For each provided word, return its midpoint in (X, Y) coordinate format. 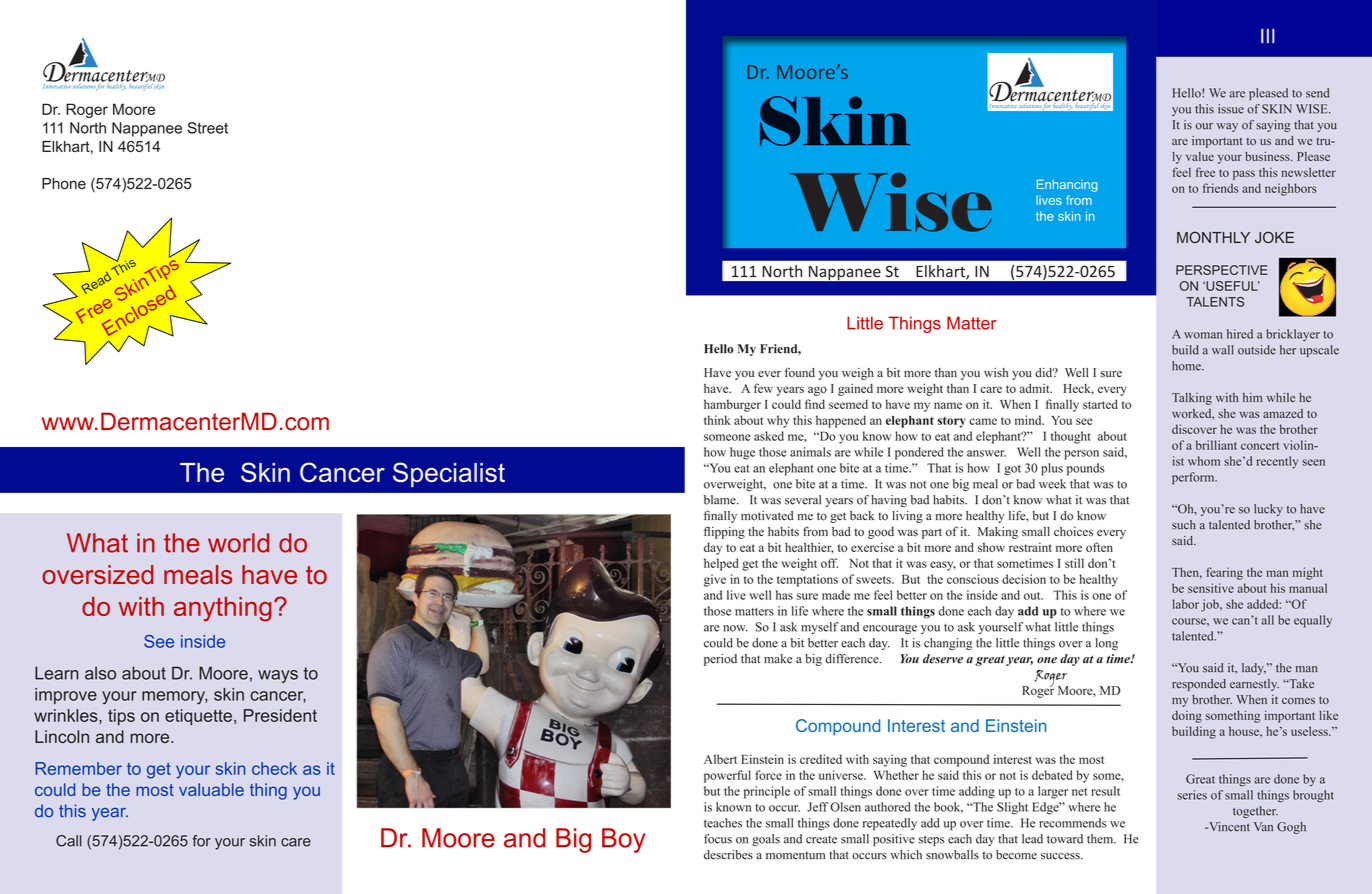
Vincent (1228, 826)
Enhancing (1067, 185)
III (1268, 36)
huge (742, 453)
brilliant (1216, 445)
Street (207, 128)
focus (718, 839)
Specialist (449, 474)
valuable (211, 789)
